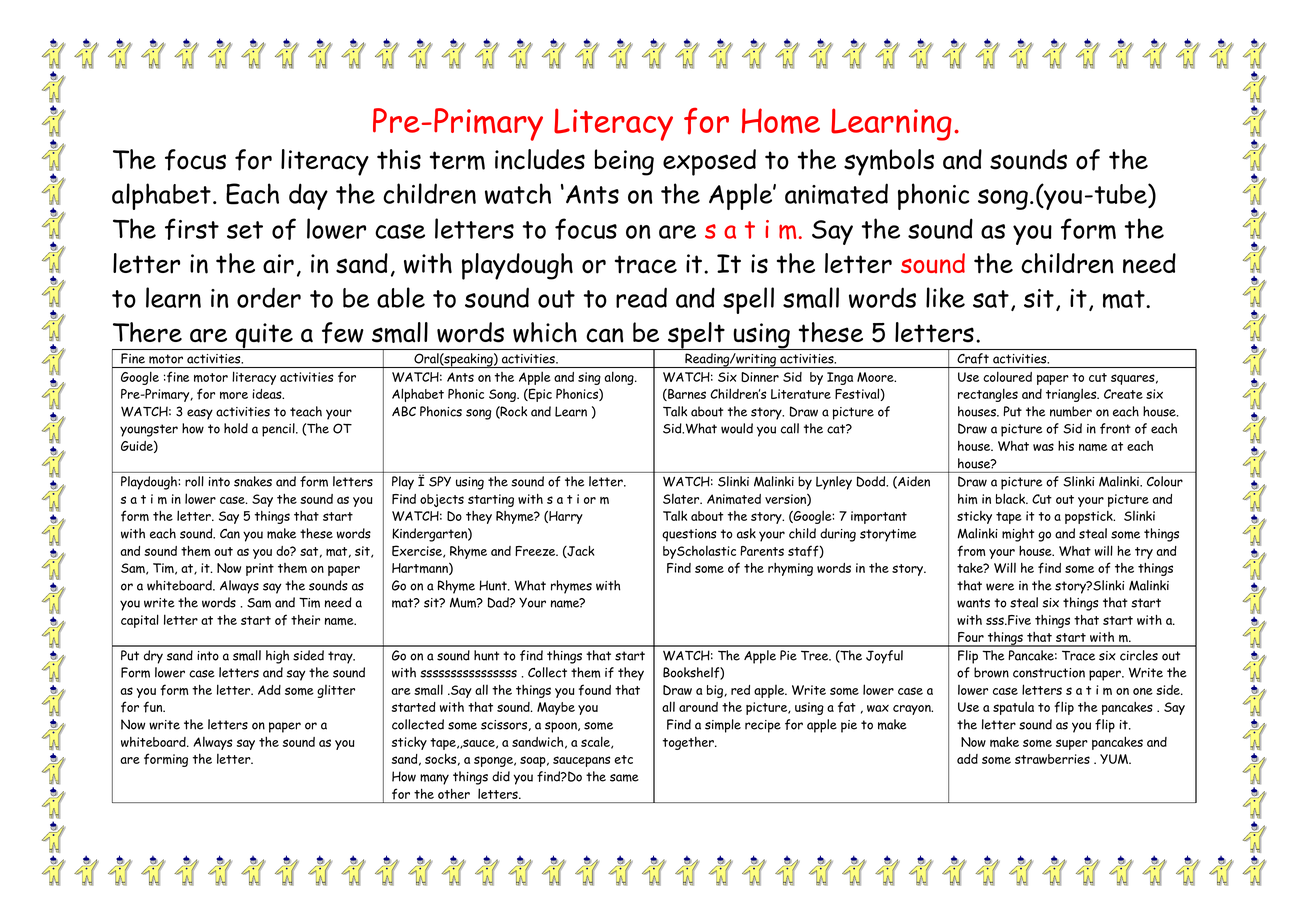 This document has width=1308, height=924. I want to click on many, so click(434, 779).
